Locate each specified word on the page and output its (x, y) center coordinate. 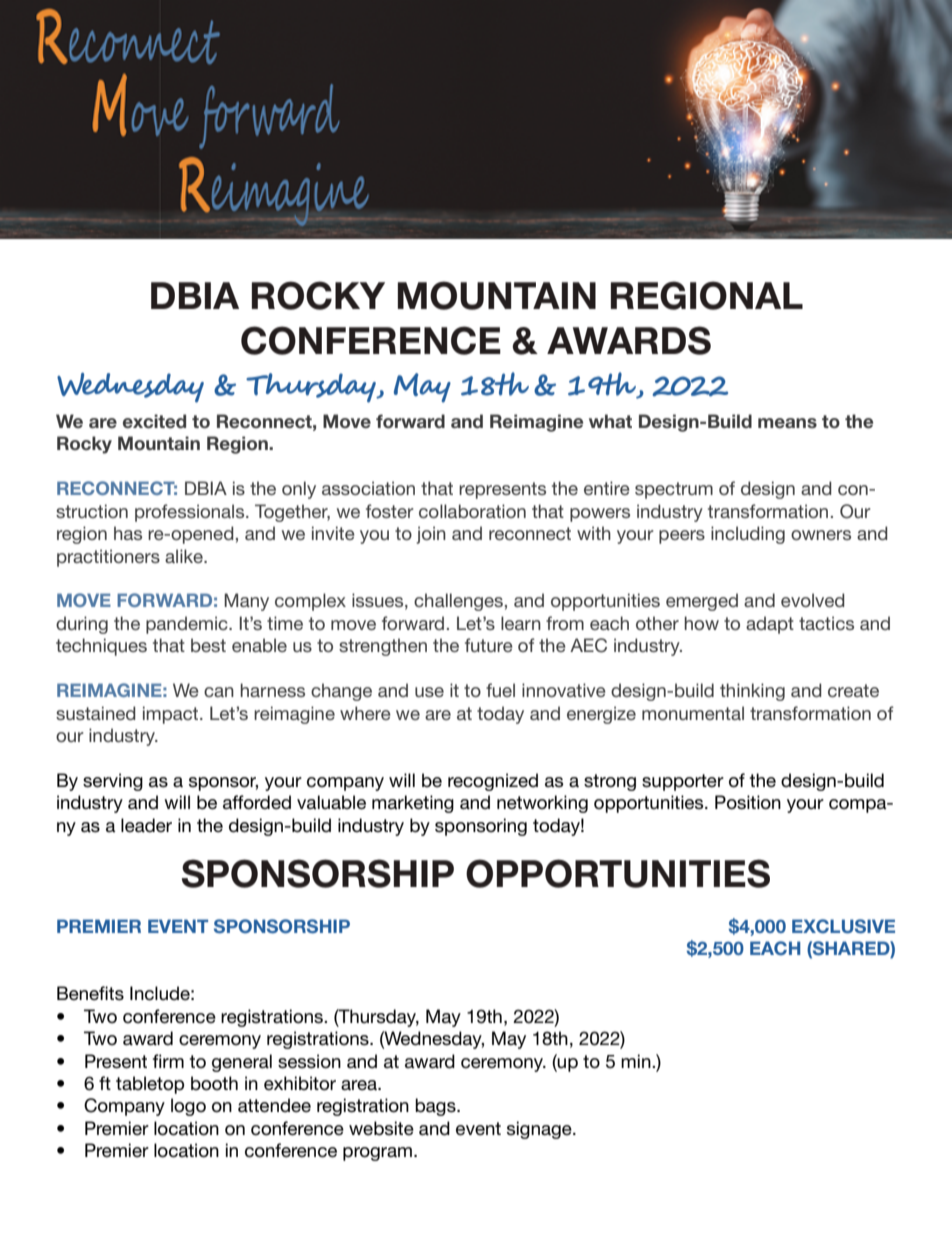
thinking (752, 692)
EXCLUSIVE (843, 926)
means (787, 423)
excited (154, 421)
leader (146, 825)
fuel (500, 690)
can (219, 692)
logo (188, 1107)
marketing (413, 804)
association (368, 488)
